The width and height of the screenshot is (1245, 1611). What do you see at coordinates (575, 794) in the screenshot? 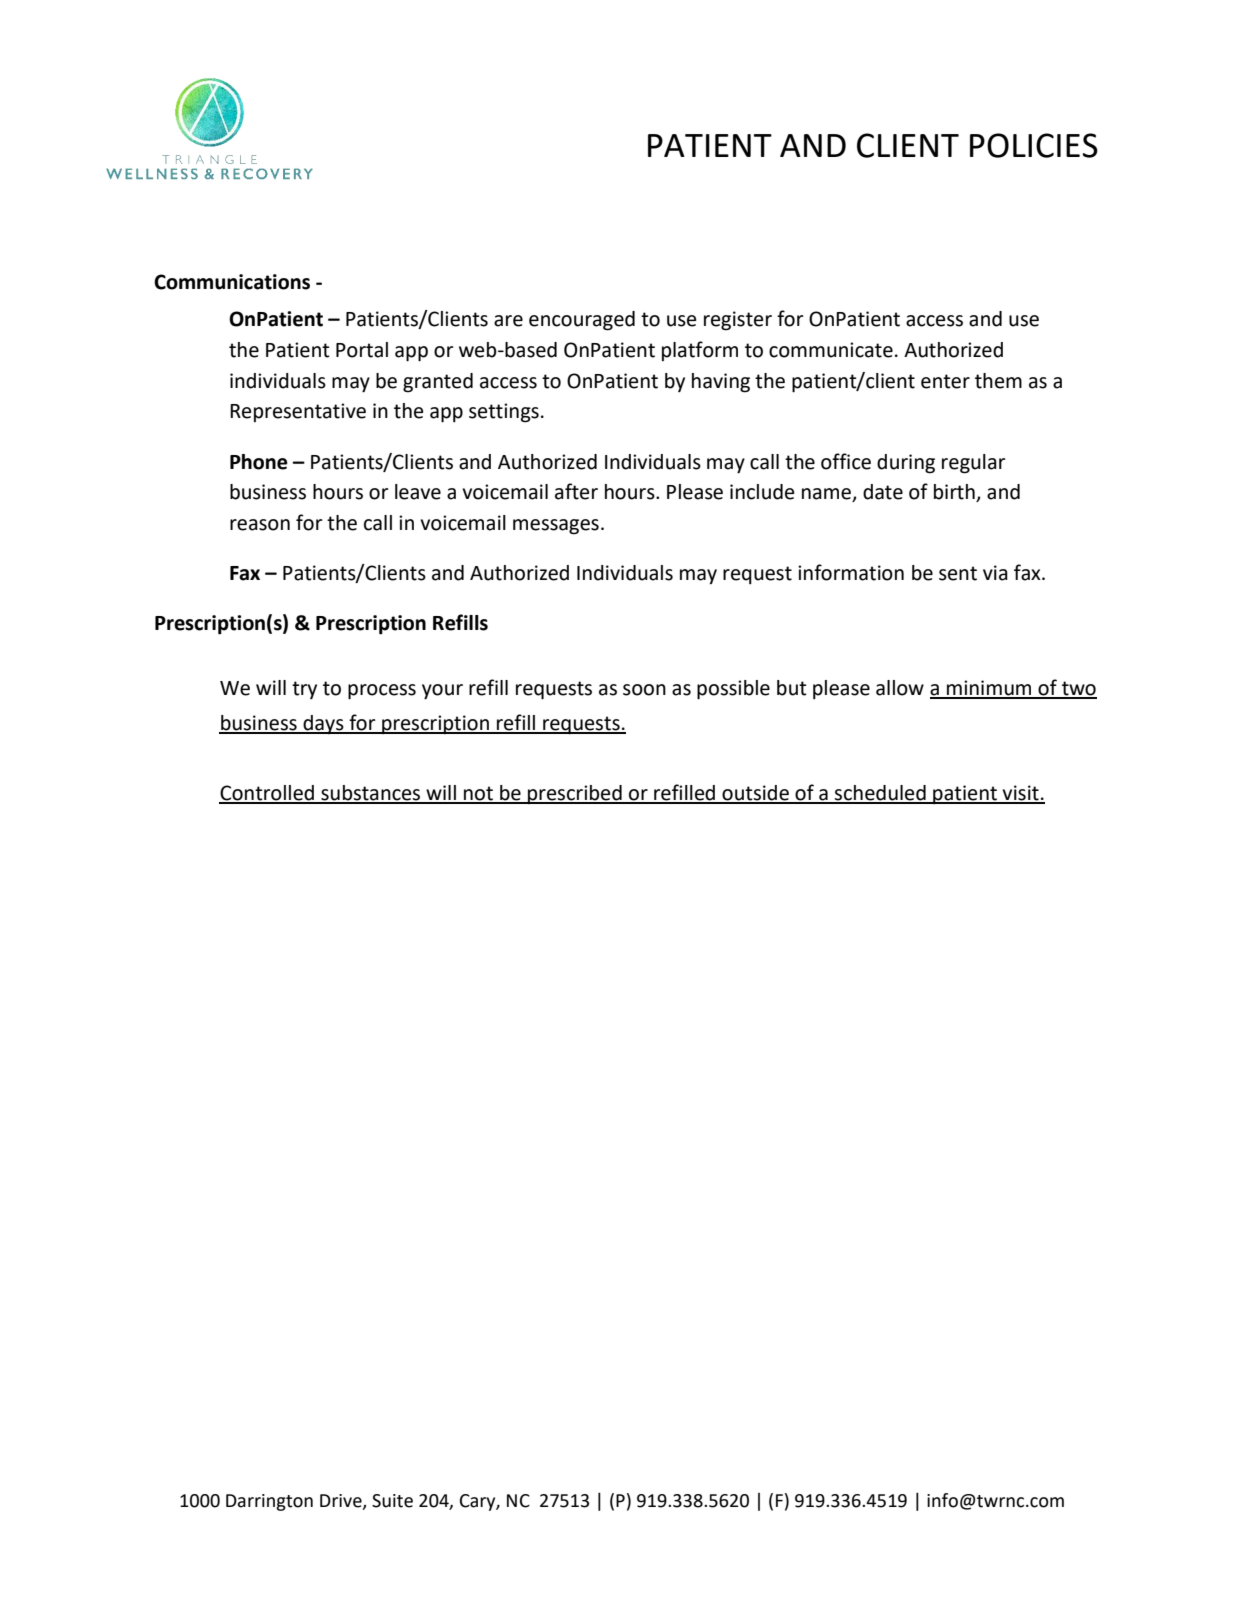
I see `prescribed` at bounding box center [575, 794].
